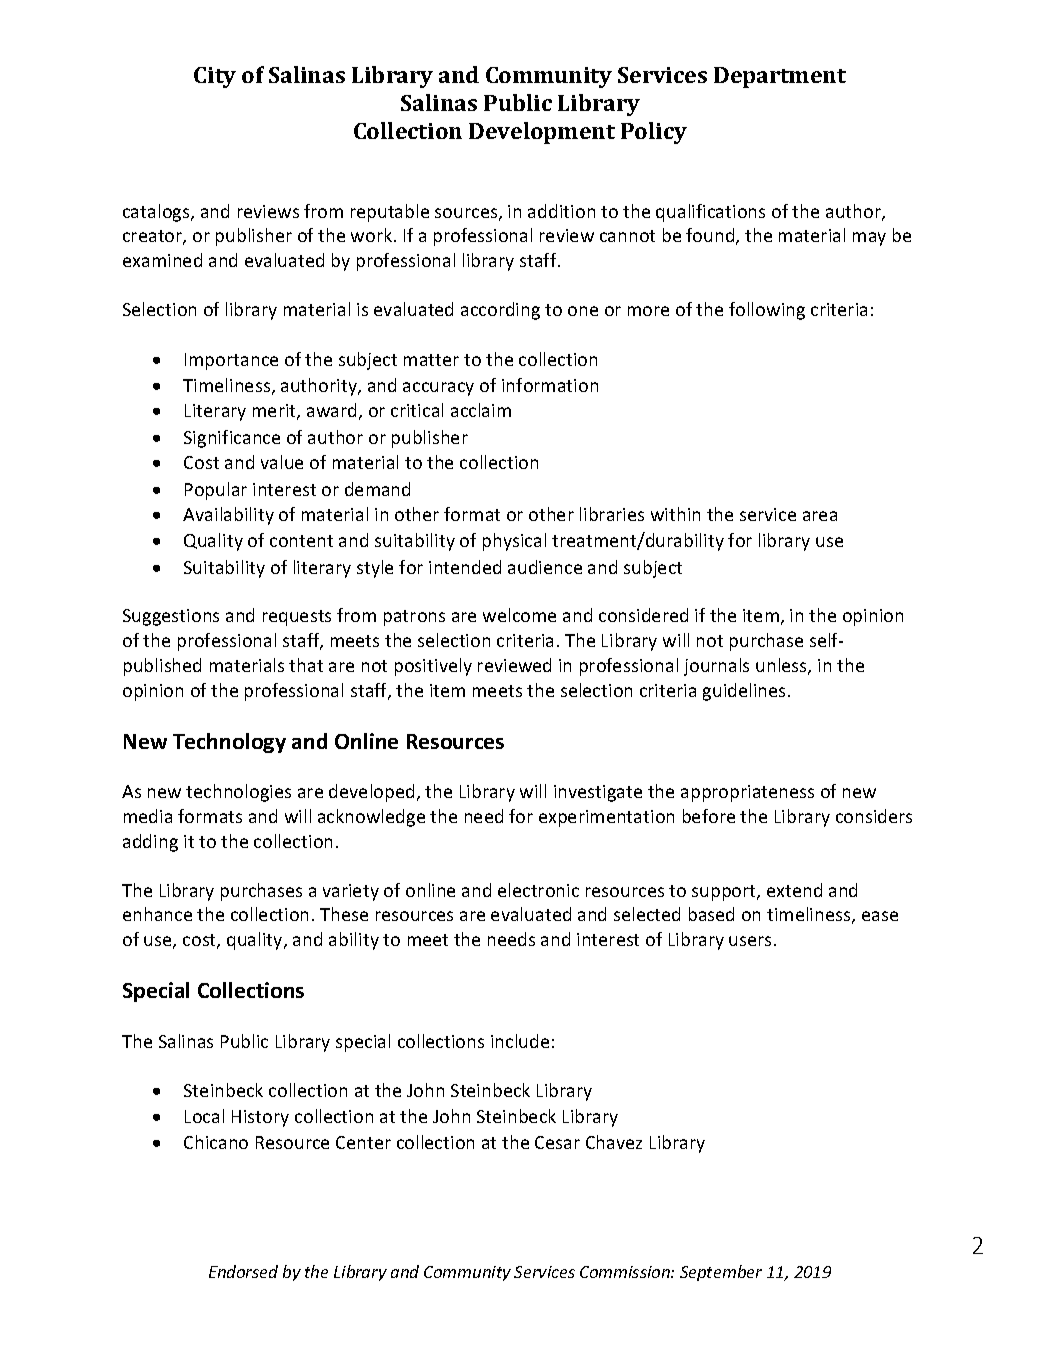 The width and height of the screenshot is (1040, 1345). What do you see at coordinates (306, 665) in the screenshot?
I see `that` at bounding box center [306, 665].
